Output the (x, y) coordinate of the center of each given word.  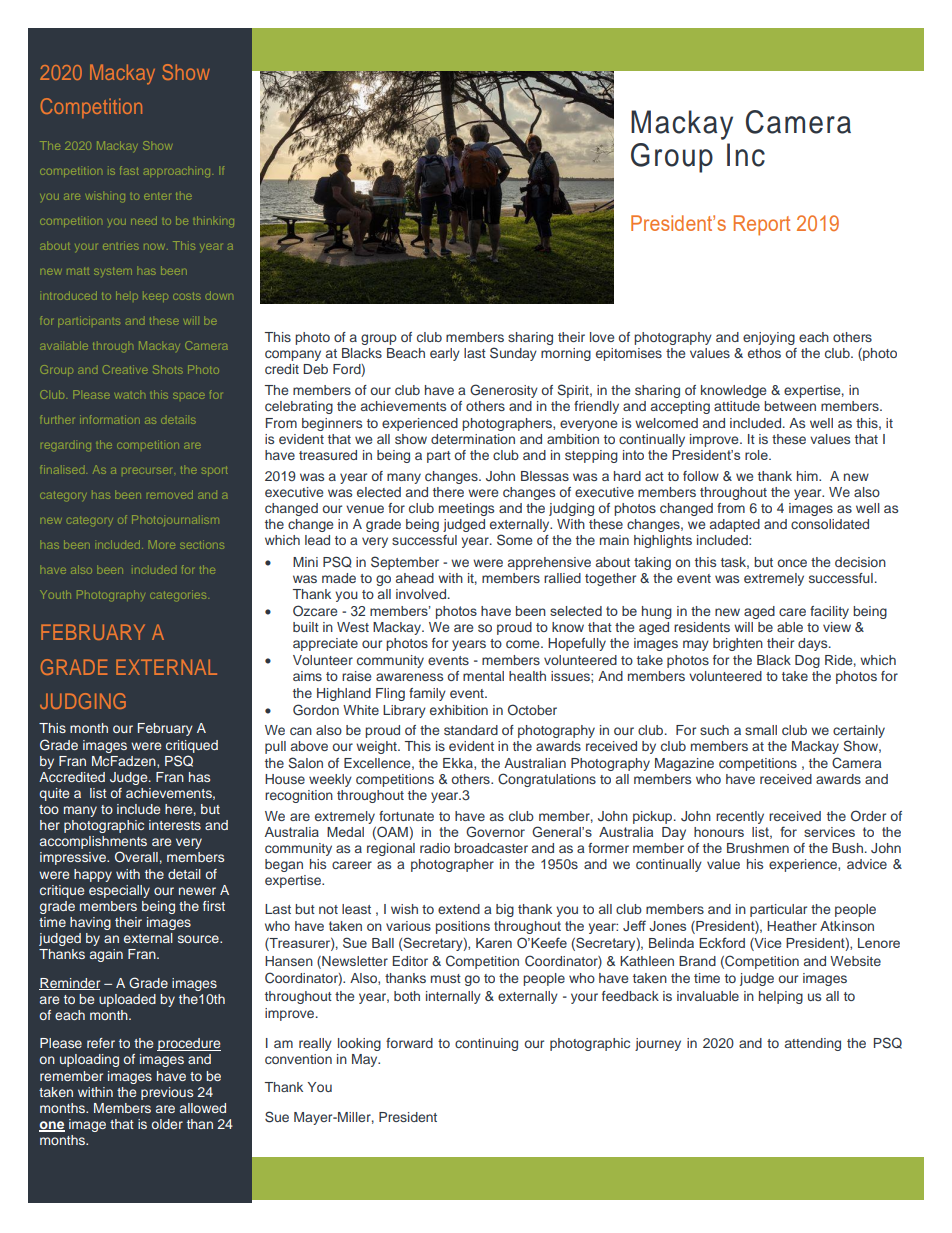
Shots (168, 369)
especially (119, 891)
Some (514, 540)
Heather (792, 926)
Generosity (504, 391)
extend (459, 909)
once (792, 563)
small (761, 730)
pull (275, 747)
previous (167, 1093)
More (162, 544)
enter (157, 196)
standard (471, 730)
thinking (213, 221)
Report (762, 225)
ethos (764, 353)
